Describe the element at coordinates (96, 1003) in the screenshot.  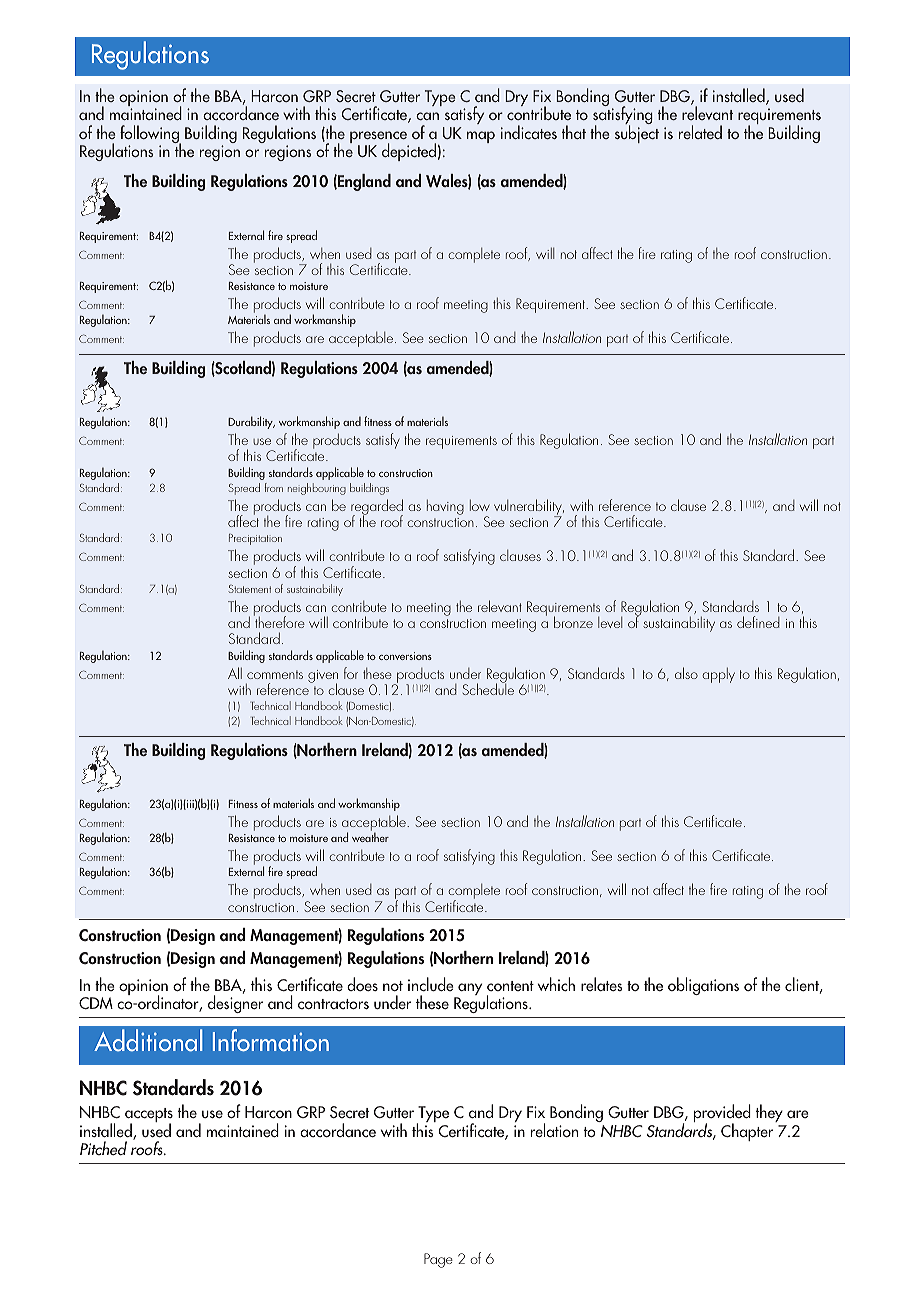
I see `CDM` at that location.
